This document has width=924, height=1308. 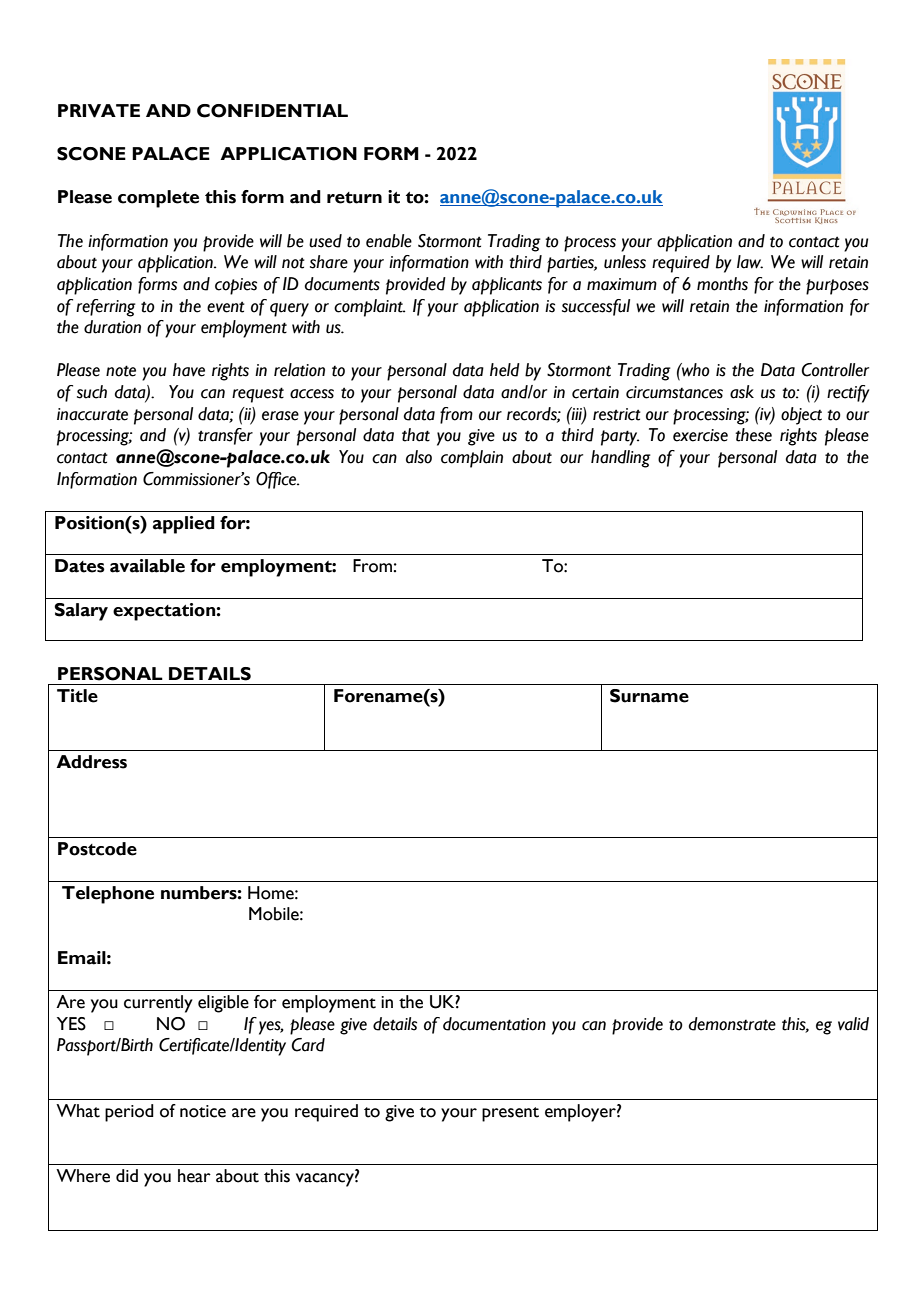 What do you see at coordinates (354, 198) in the document?
I see `return` at bounding box center [354, 198].
